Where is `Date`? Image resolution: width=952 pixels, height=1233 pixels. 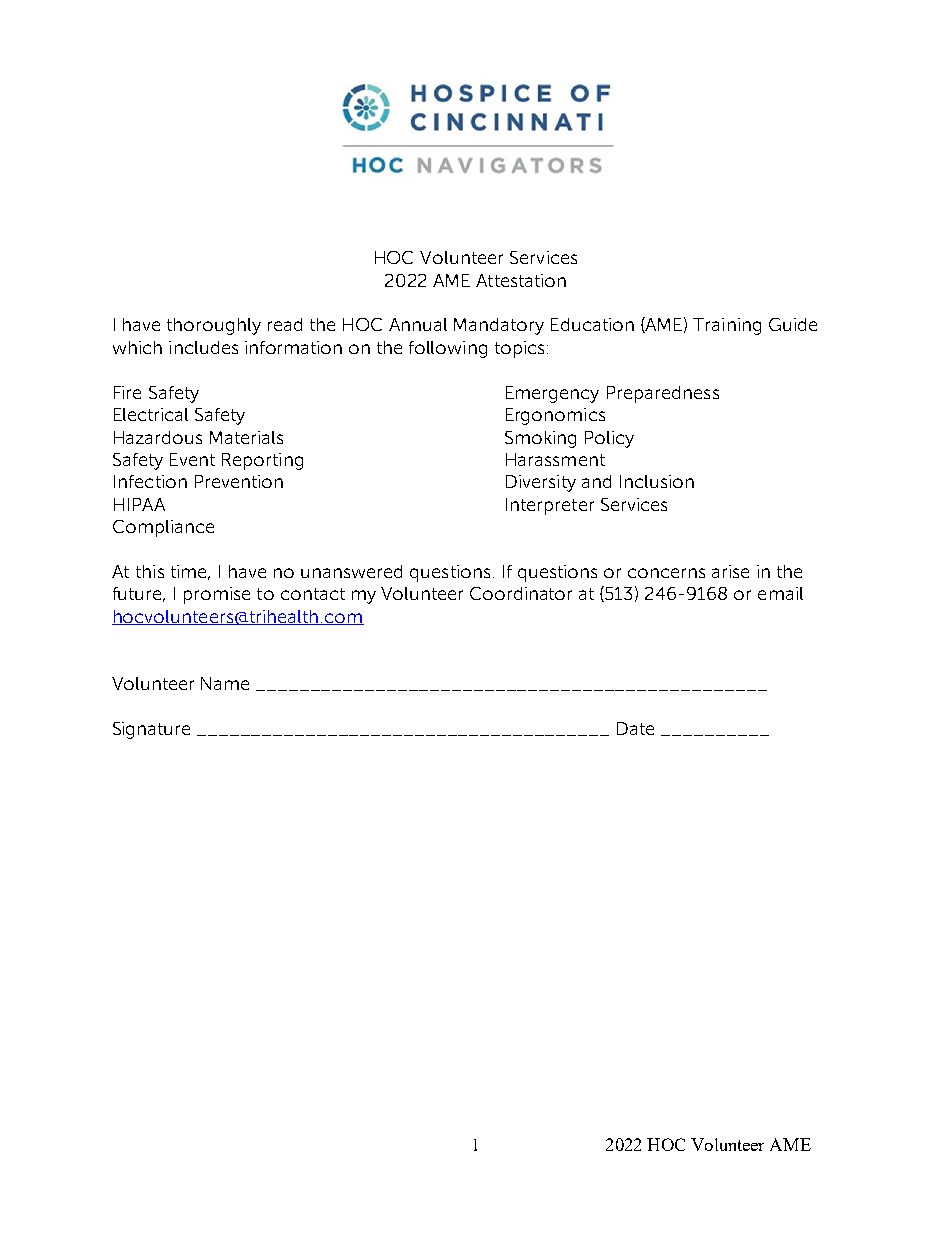 Date is located at coordinates (635, 728).
